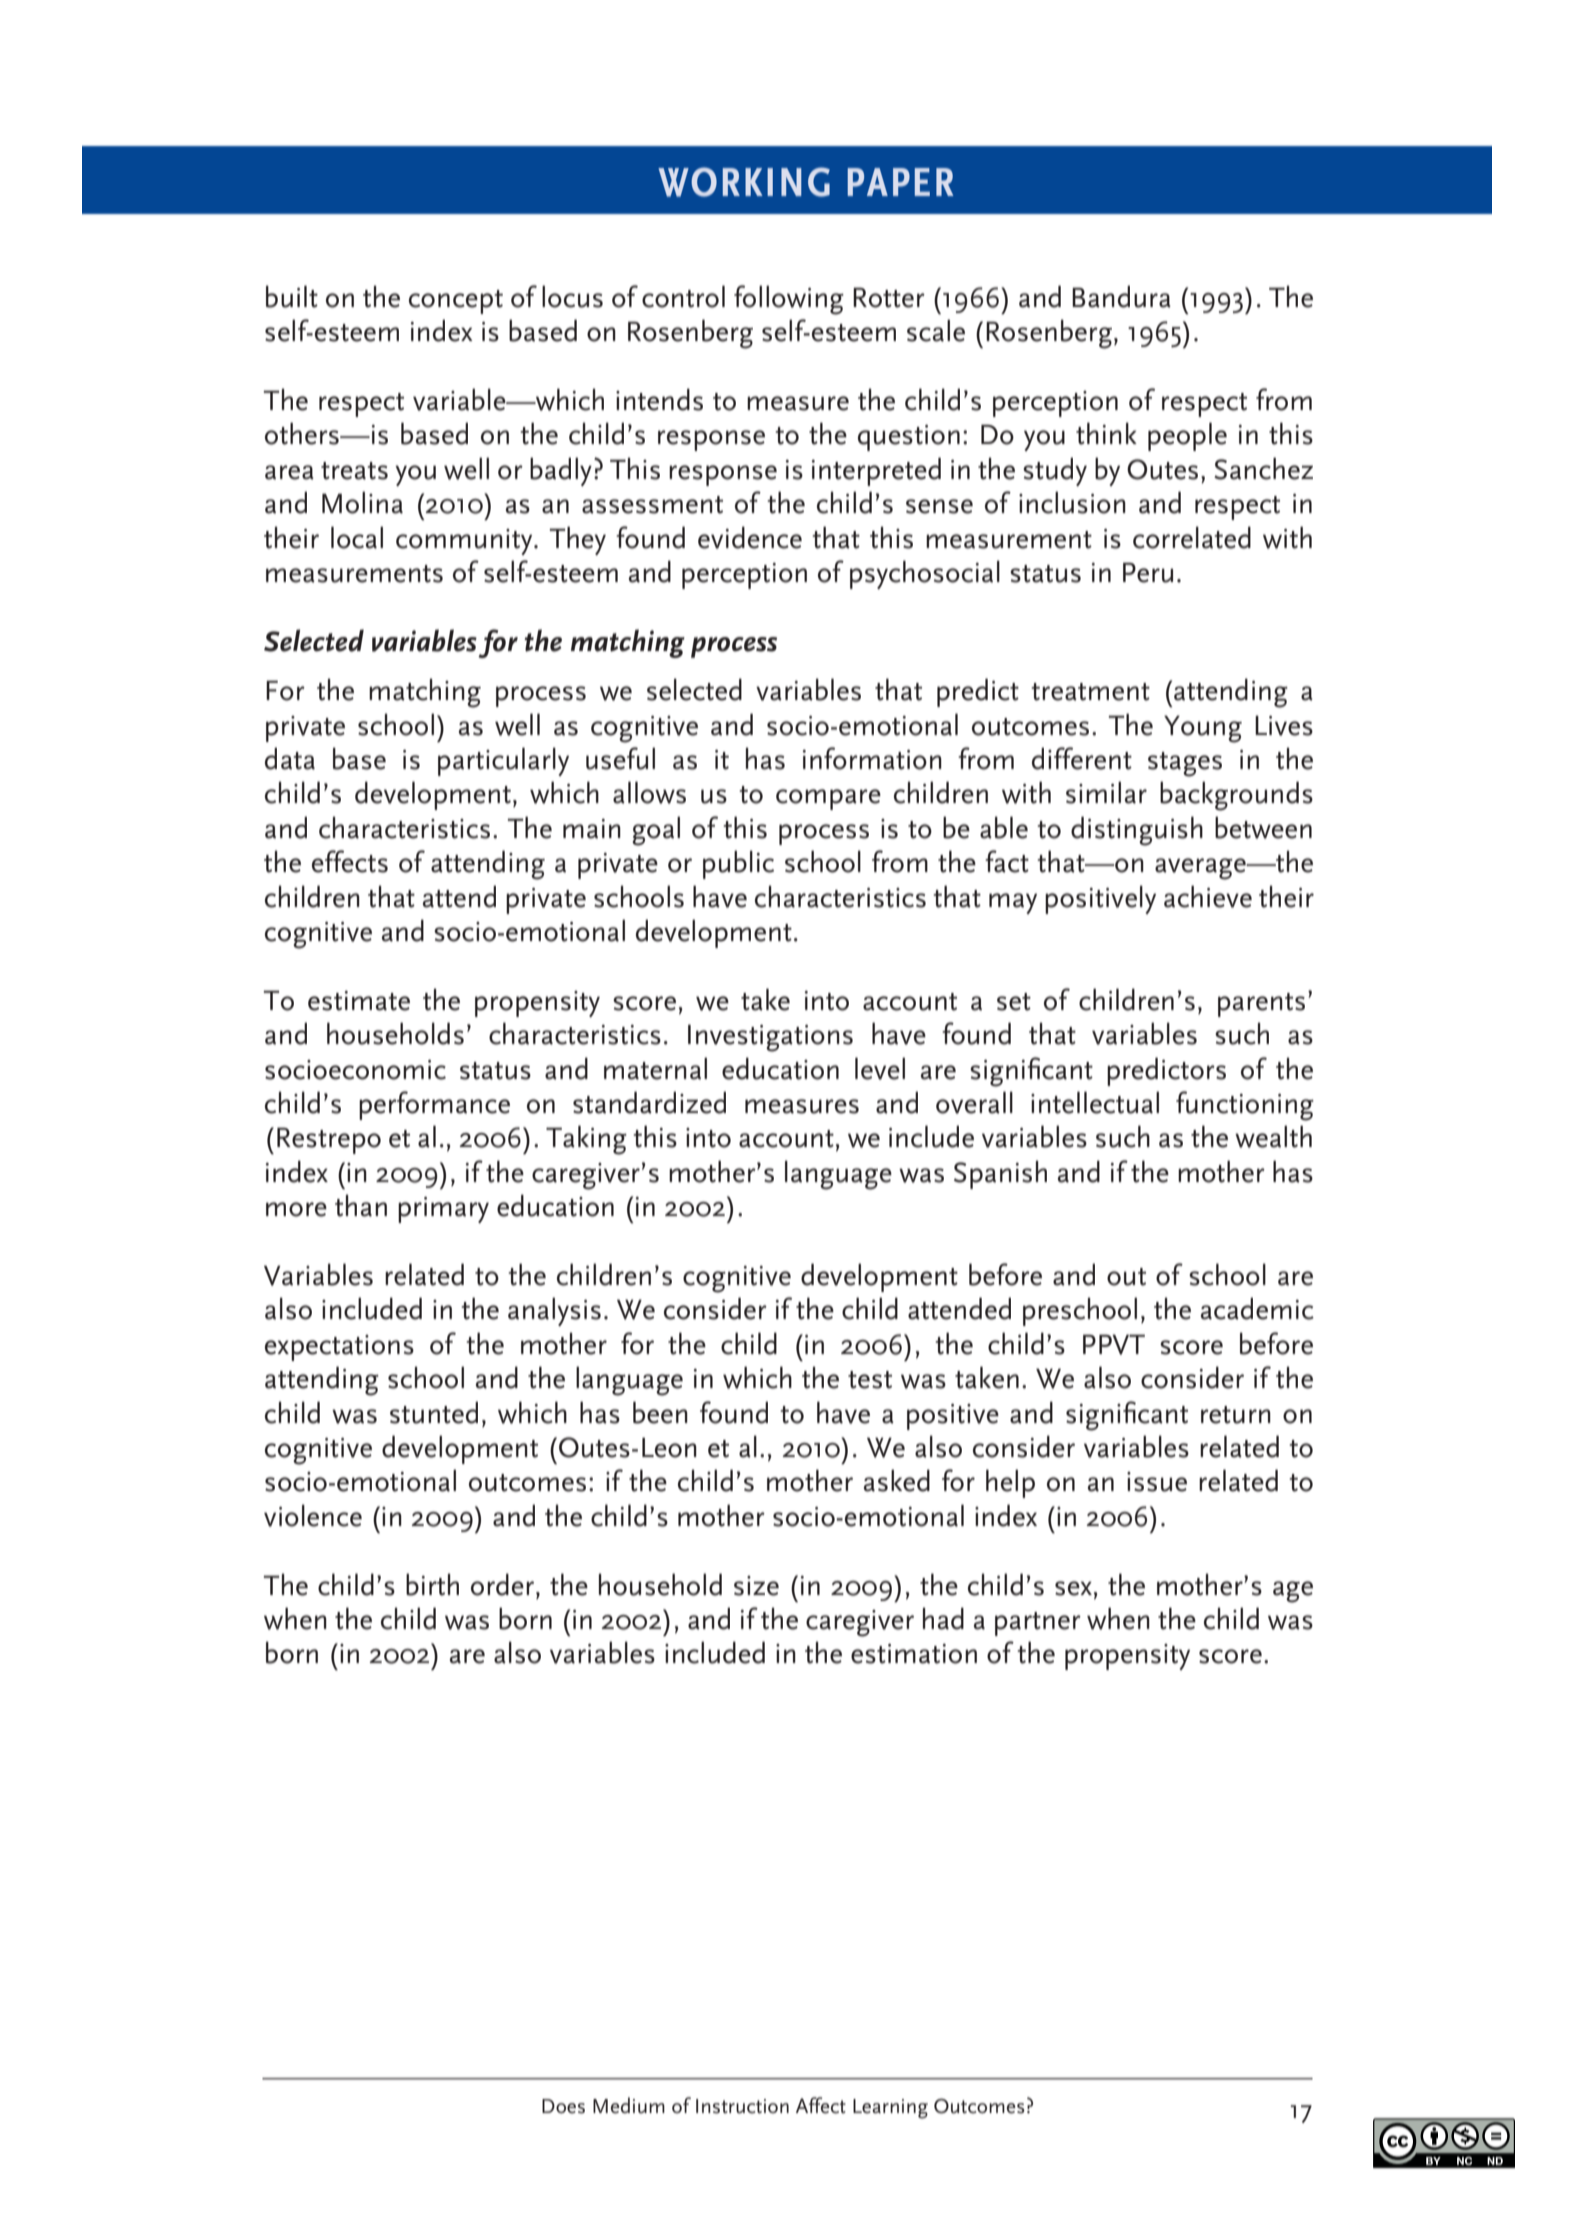 The width and height of the image is (1575, 2228). What do you see at coordinates (465, 542) in the image?
I see `community` at bounding box center [465, 542].
